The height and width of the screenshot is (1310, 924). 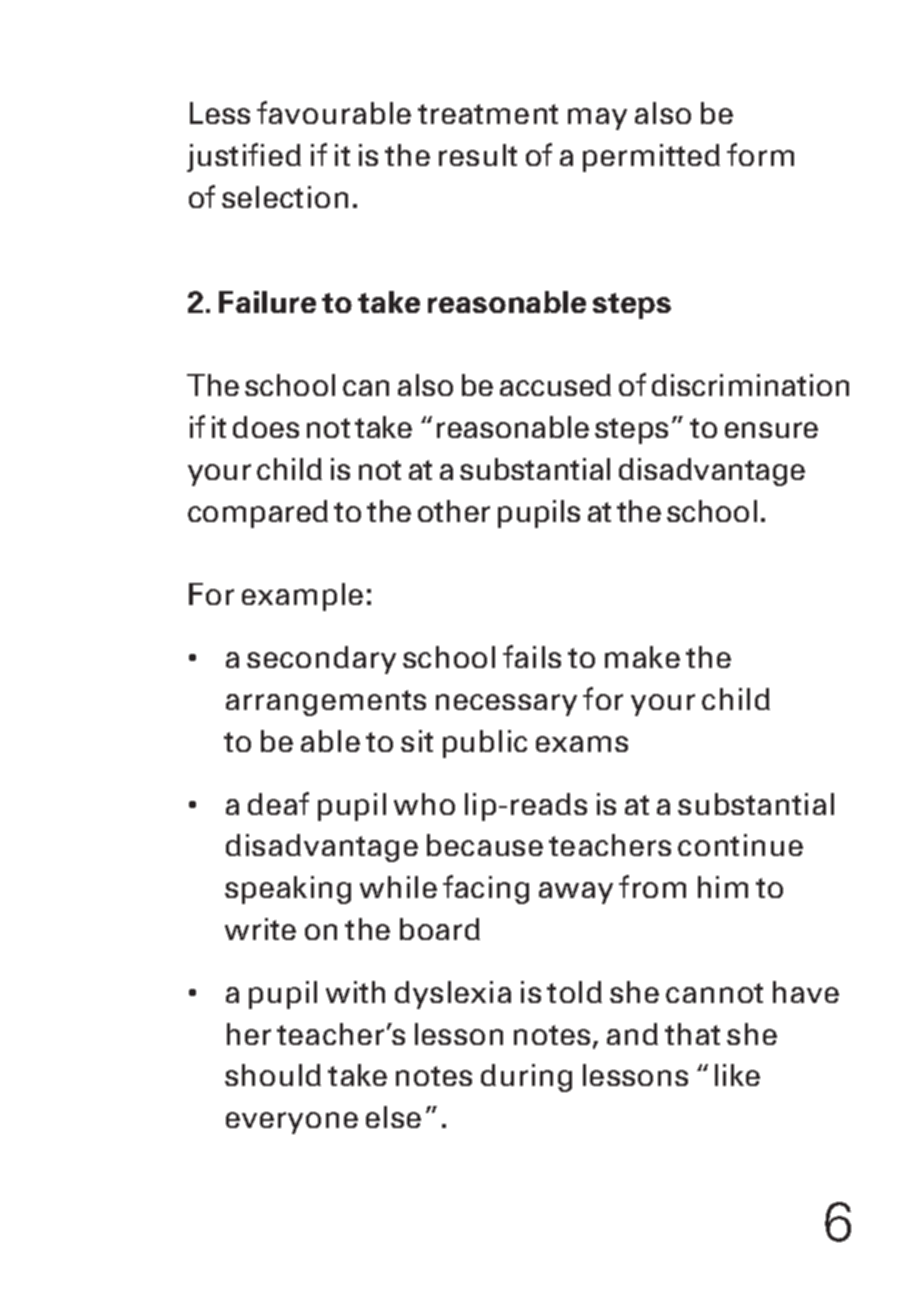 I want to click on necessary, so click(x=506, y=705).
